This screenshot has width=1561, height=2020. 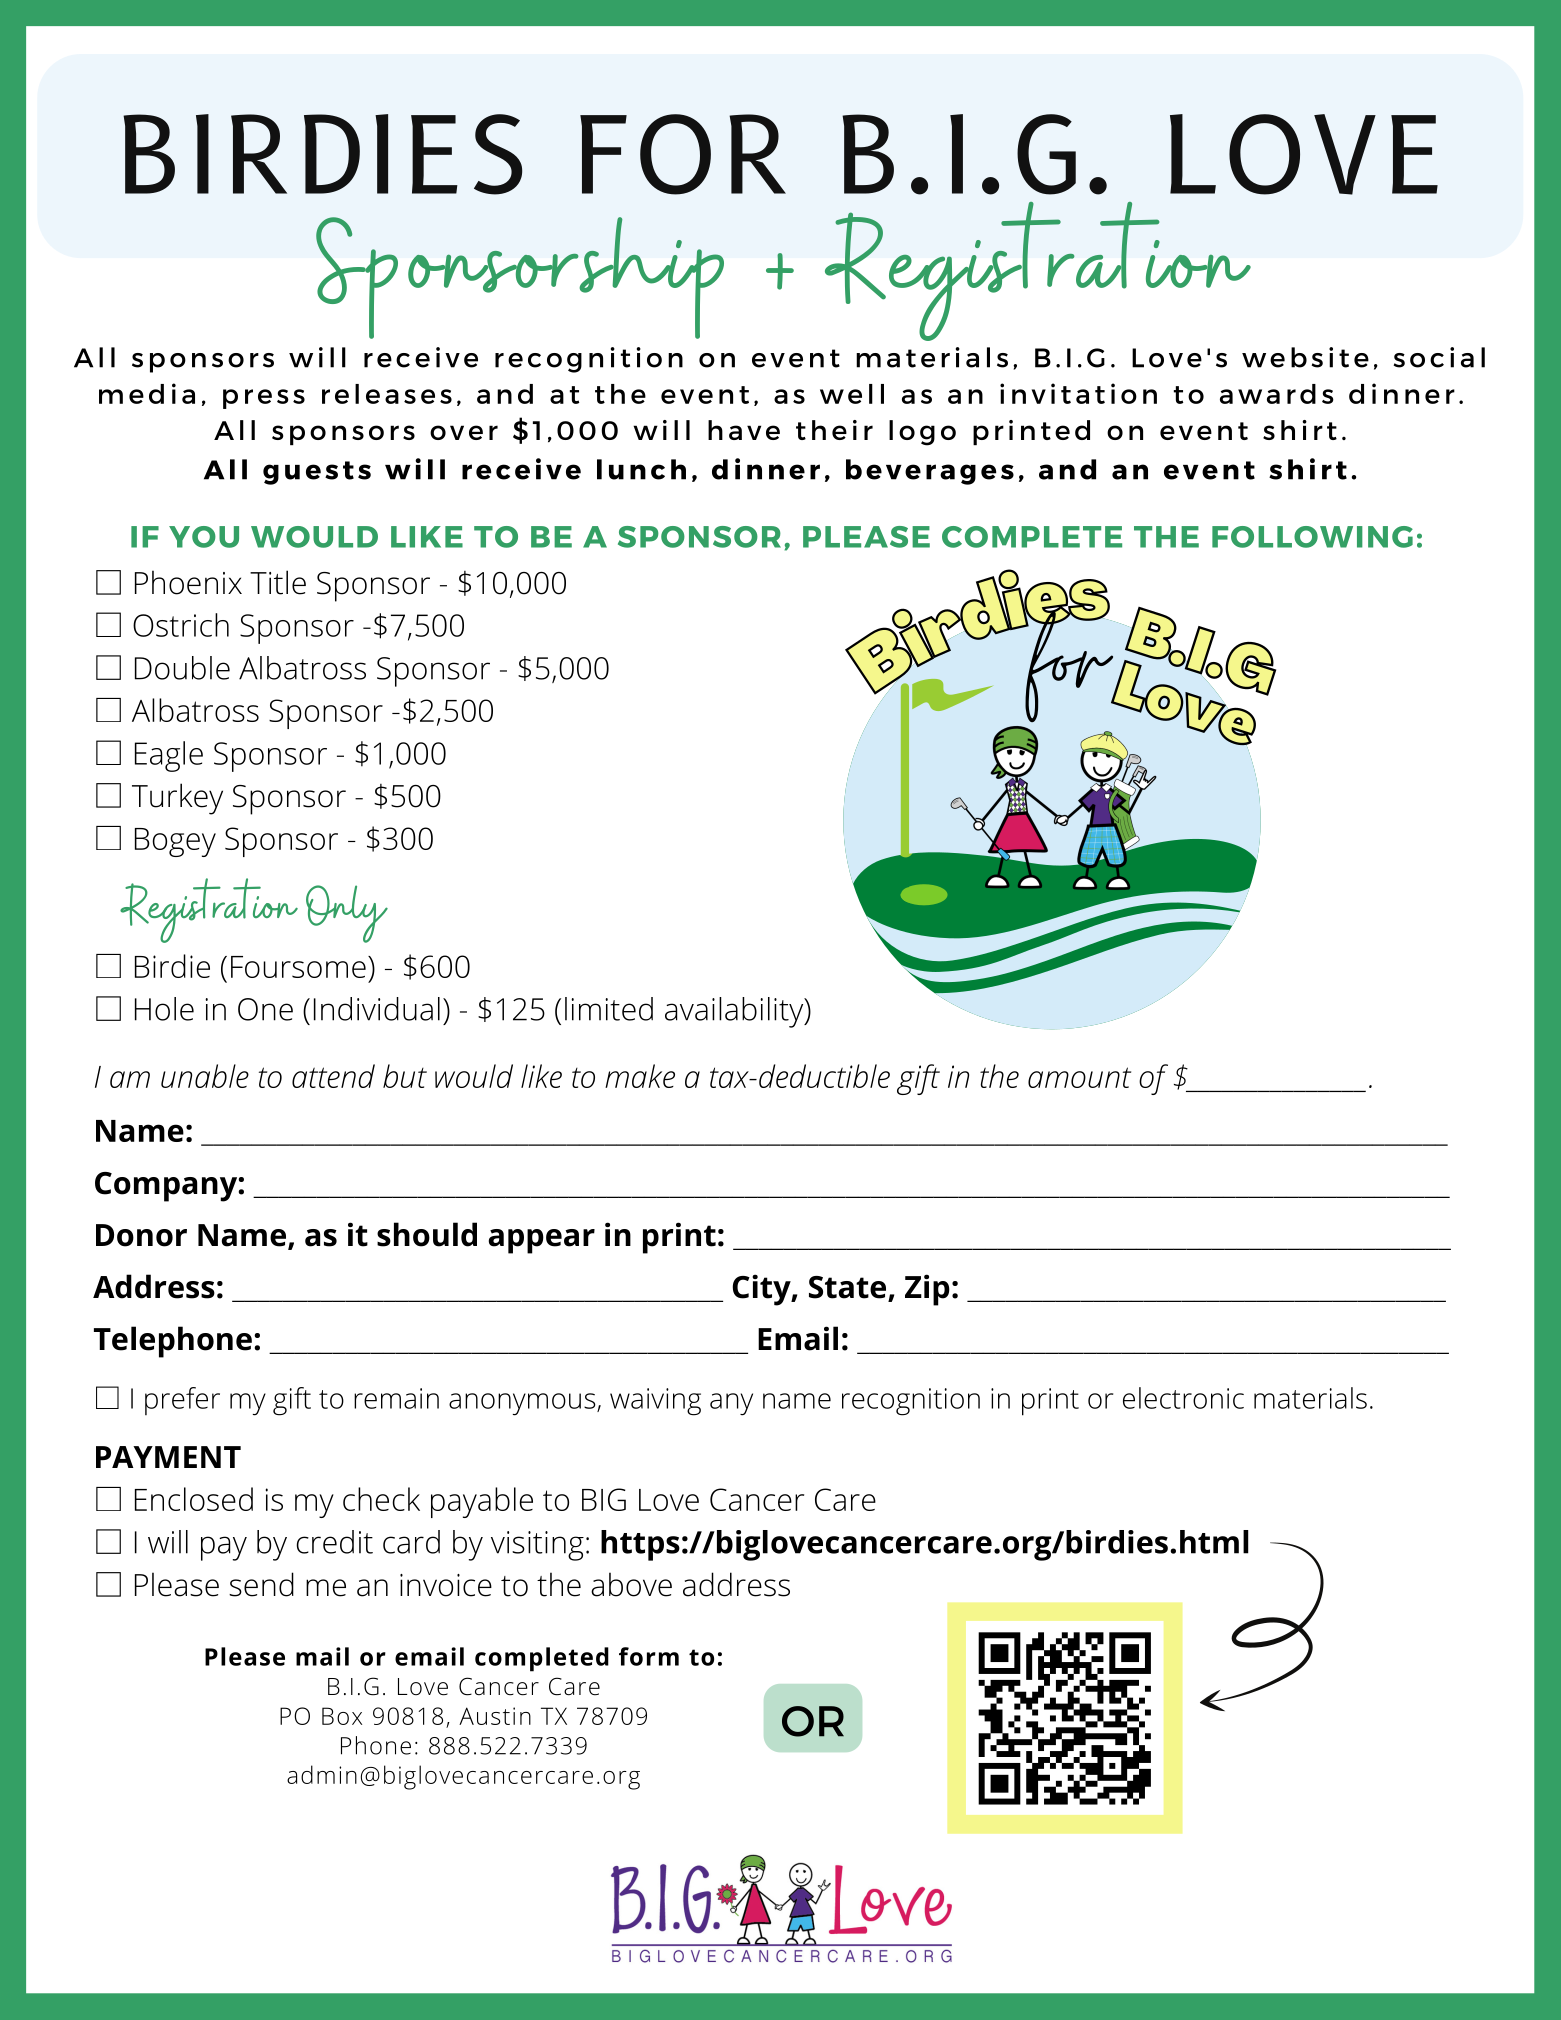 What do you see at coordinates (641, 469) in the screenshot?
I see `lunch` at bounding box center [641, 469].
